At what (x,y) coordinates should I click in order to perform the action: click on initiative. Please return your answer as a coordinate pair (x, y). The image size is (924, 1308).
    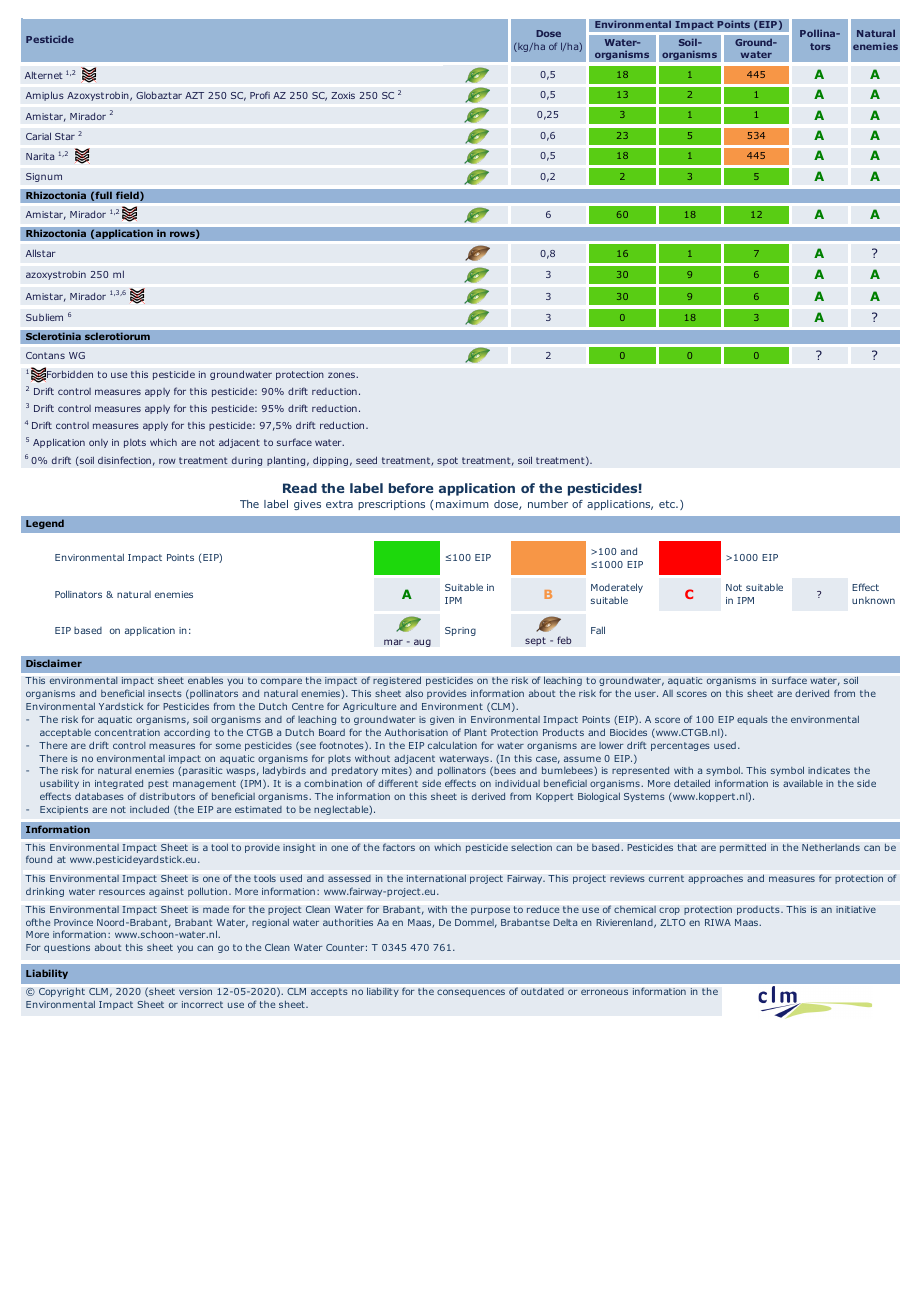
    Looking at the image, I should click on (856, 909).
